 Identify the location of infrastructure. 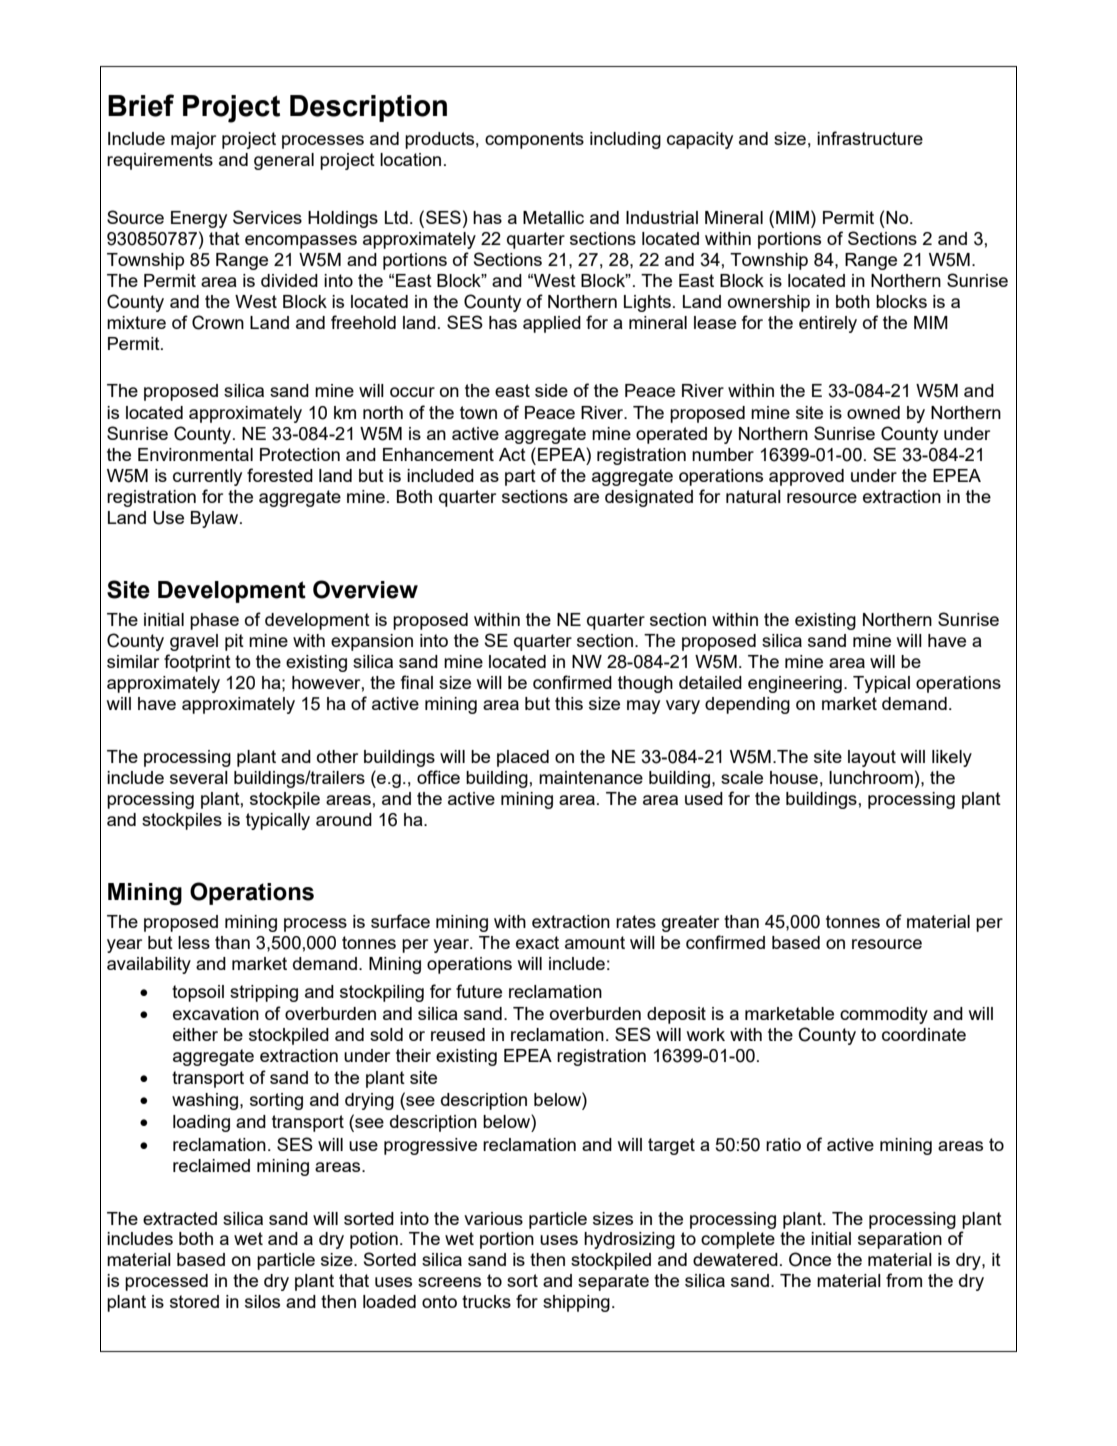
(870, 138).
